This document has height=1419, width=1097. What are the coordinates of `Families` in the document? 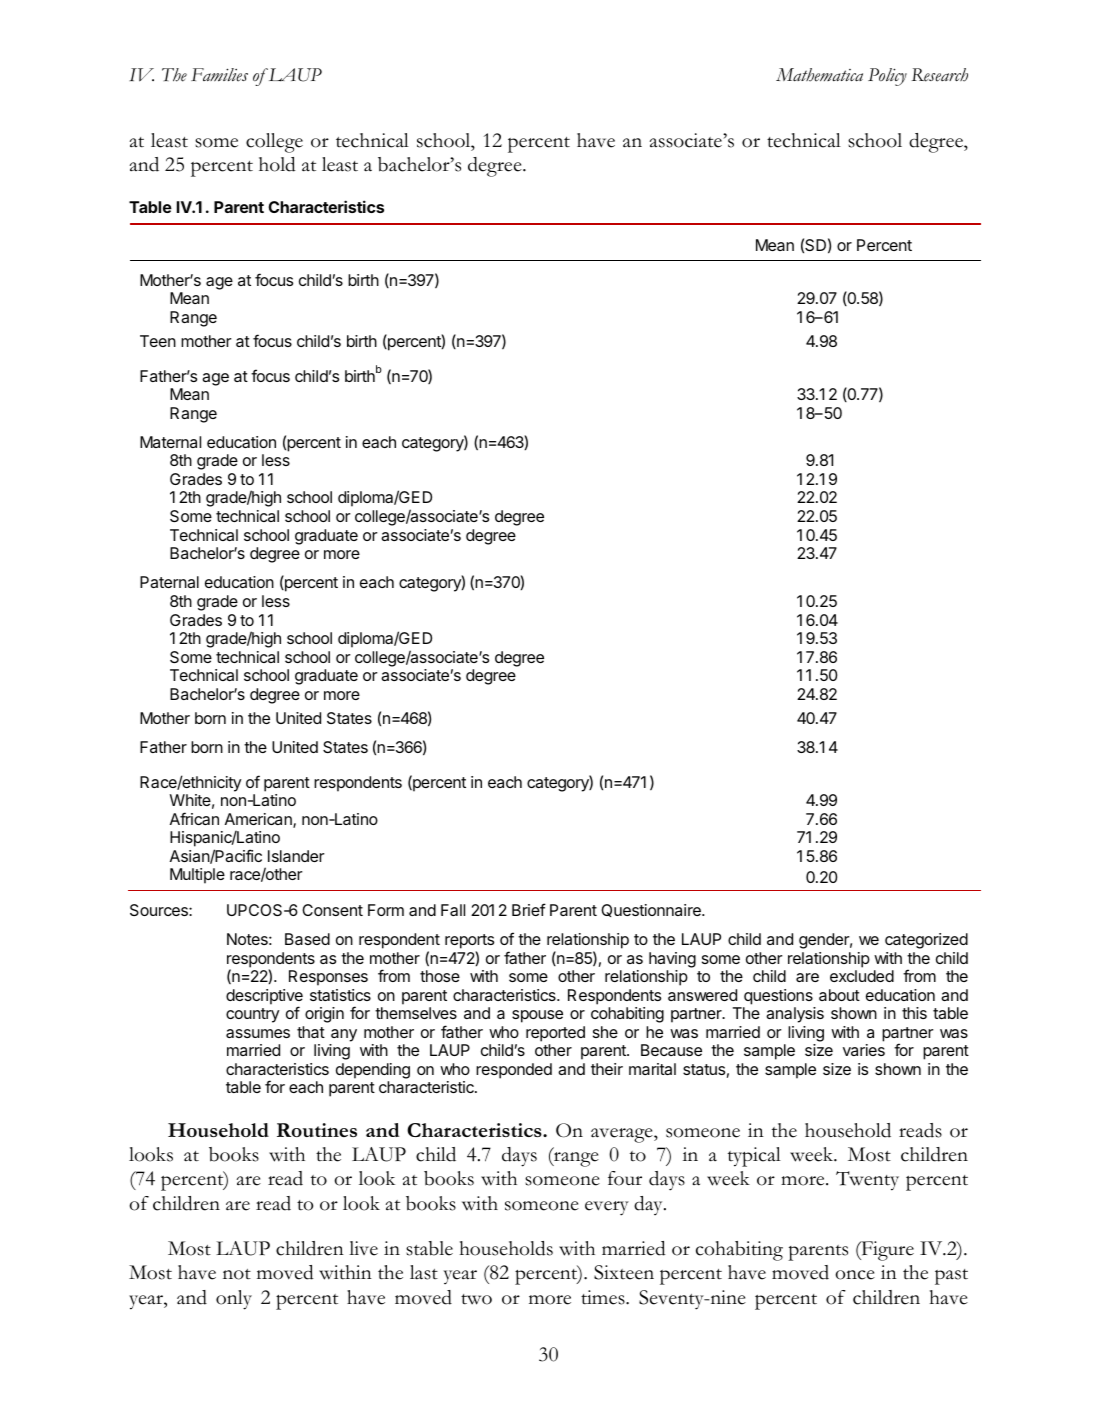 It's located at (219, 75).
